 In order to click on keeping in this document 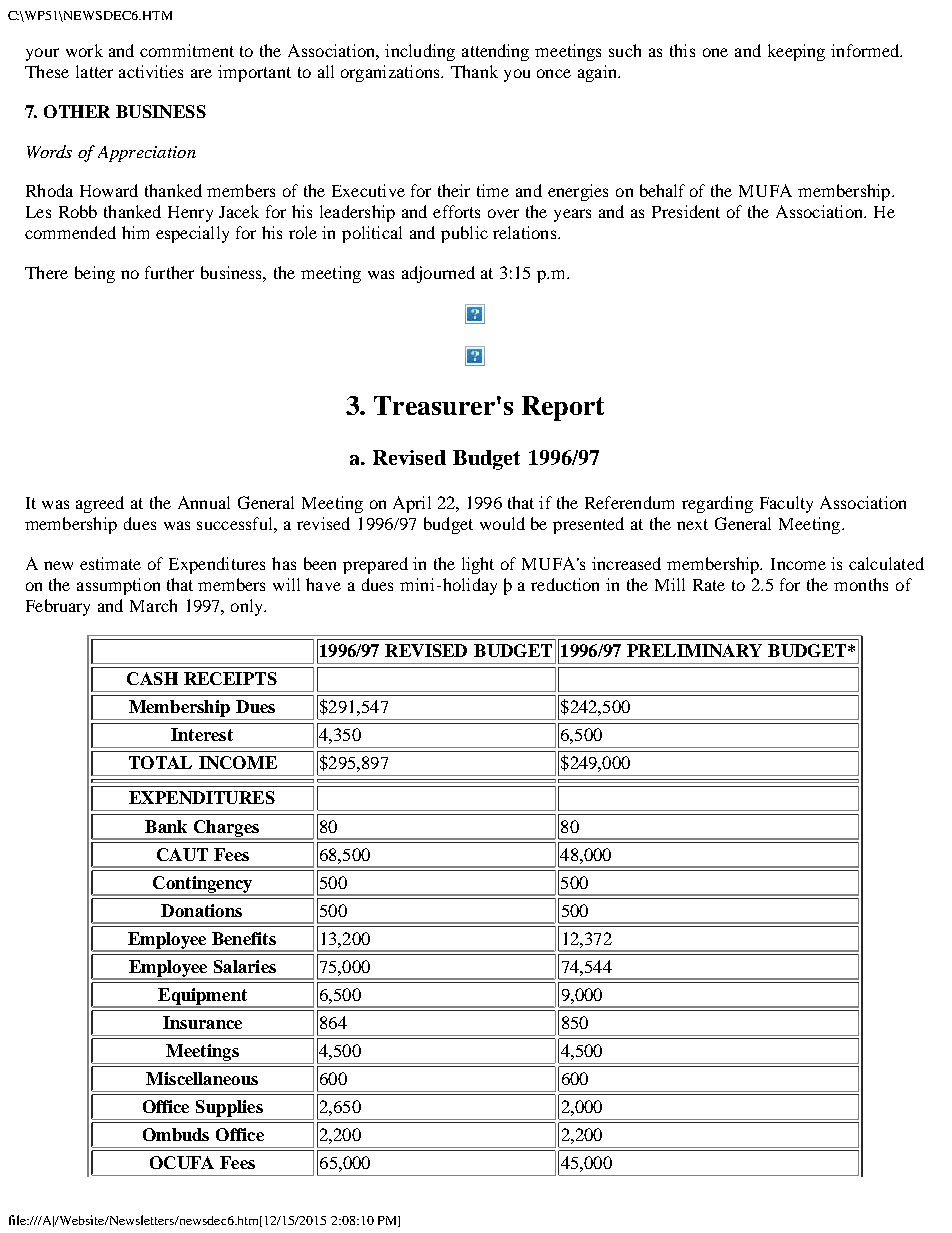, I will do `click(796, 52)`.
